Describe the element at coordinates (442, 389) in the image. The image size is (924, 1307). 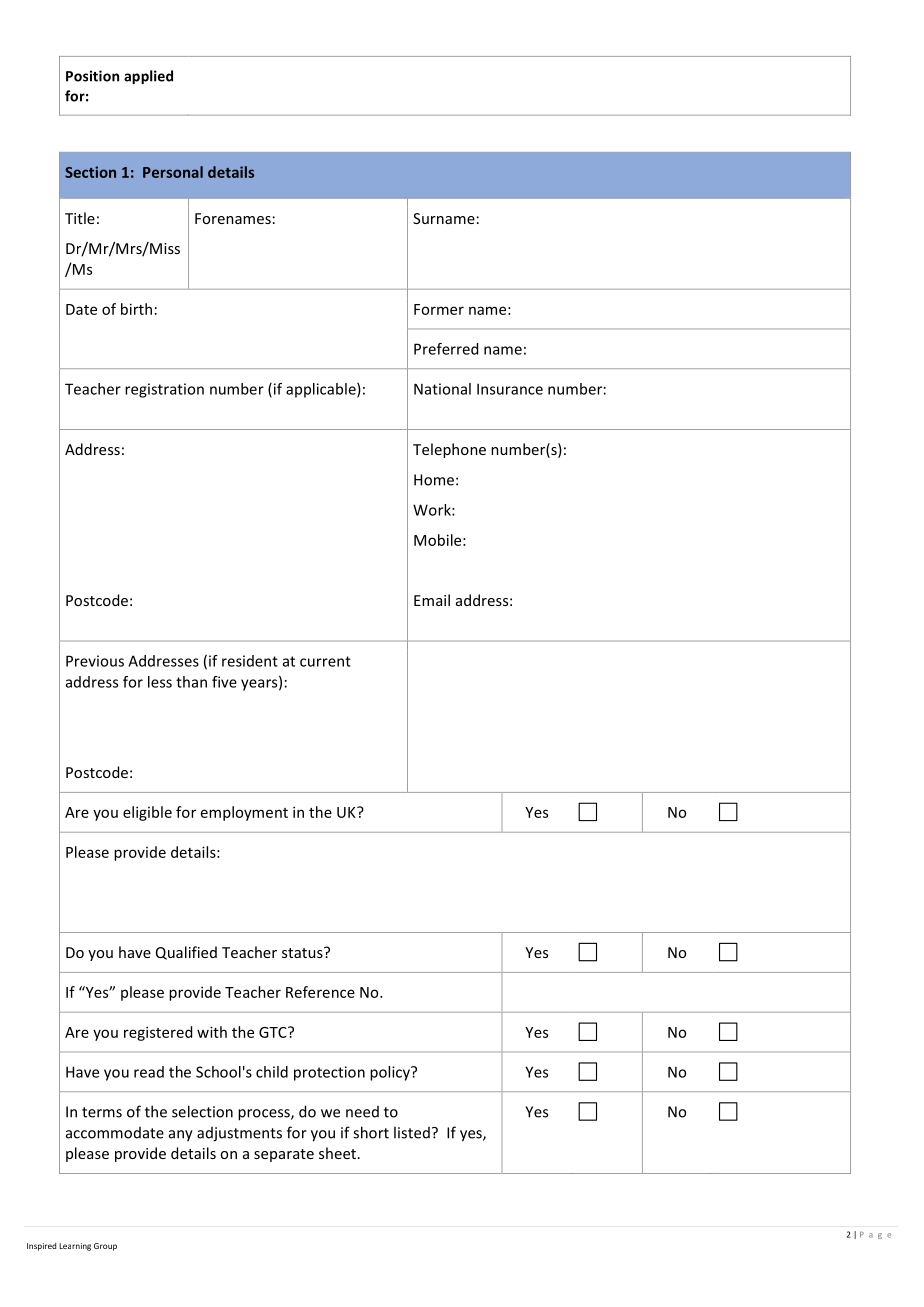
I see `National` at that location.
